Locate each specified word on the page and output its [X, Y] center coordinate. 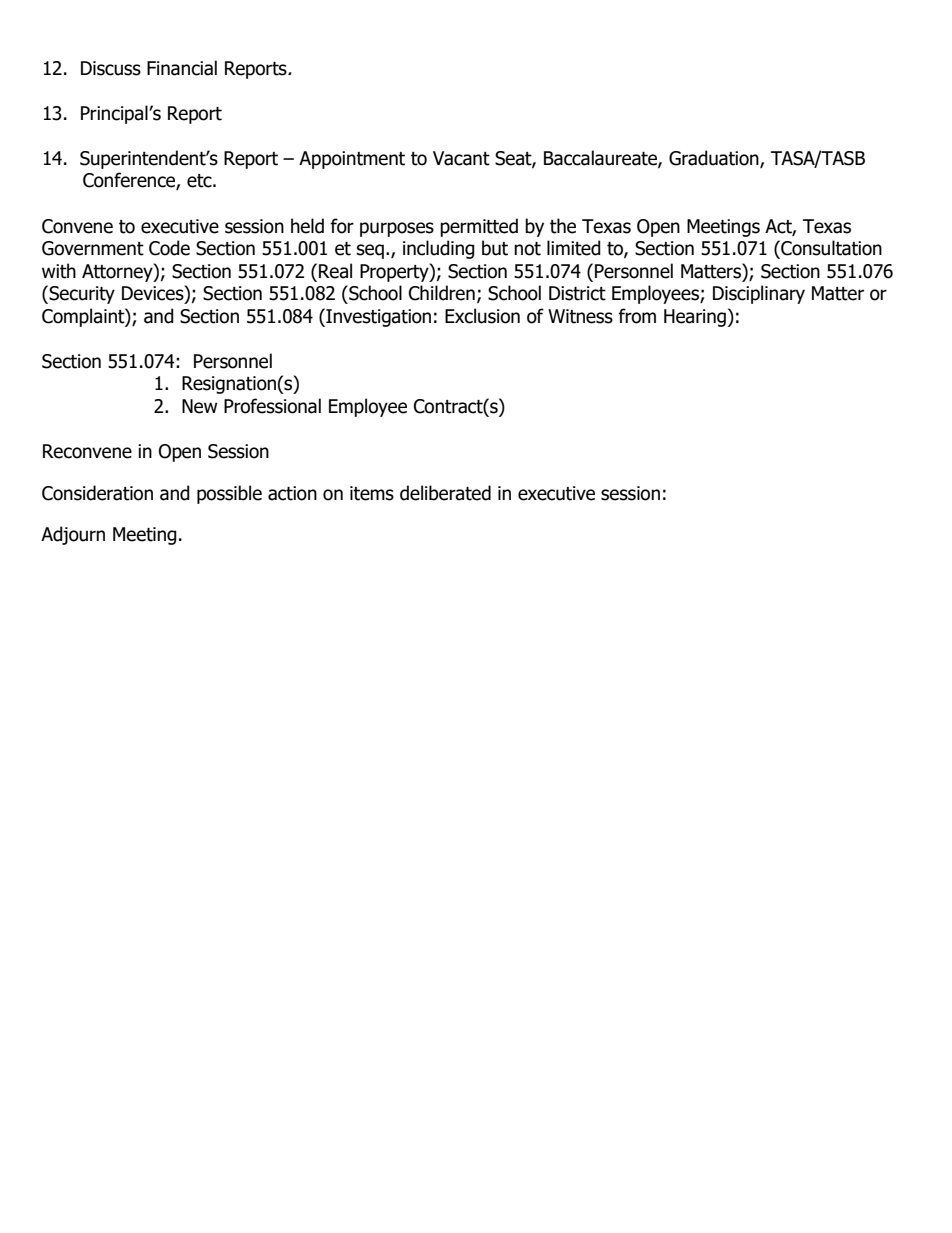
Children [442, 293]
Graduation [715, 159]
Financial [182, 68]
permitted [479, 227]
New [200, 406]
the [563, 226]
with [59, 271]
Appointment [352, 160]
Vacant [461, 158]
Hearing [695, 318]
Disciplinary [759, 294]
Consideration [97, 493]
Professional [272, 406]
